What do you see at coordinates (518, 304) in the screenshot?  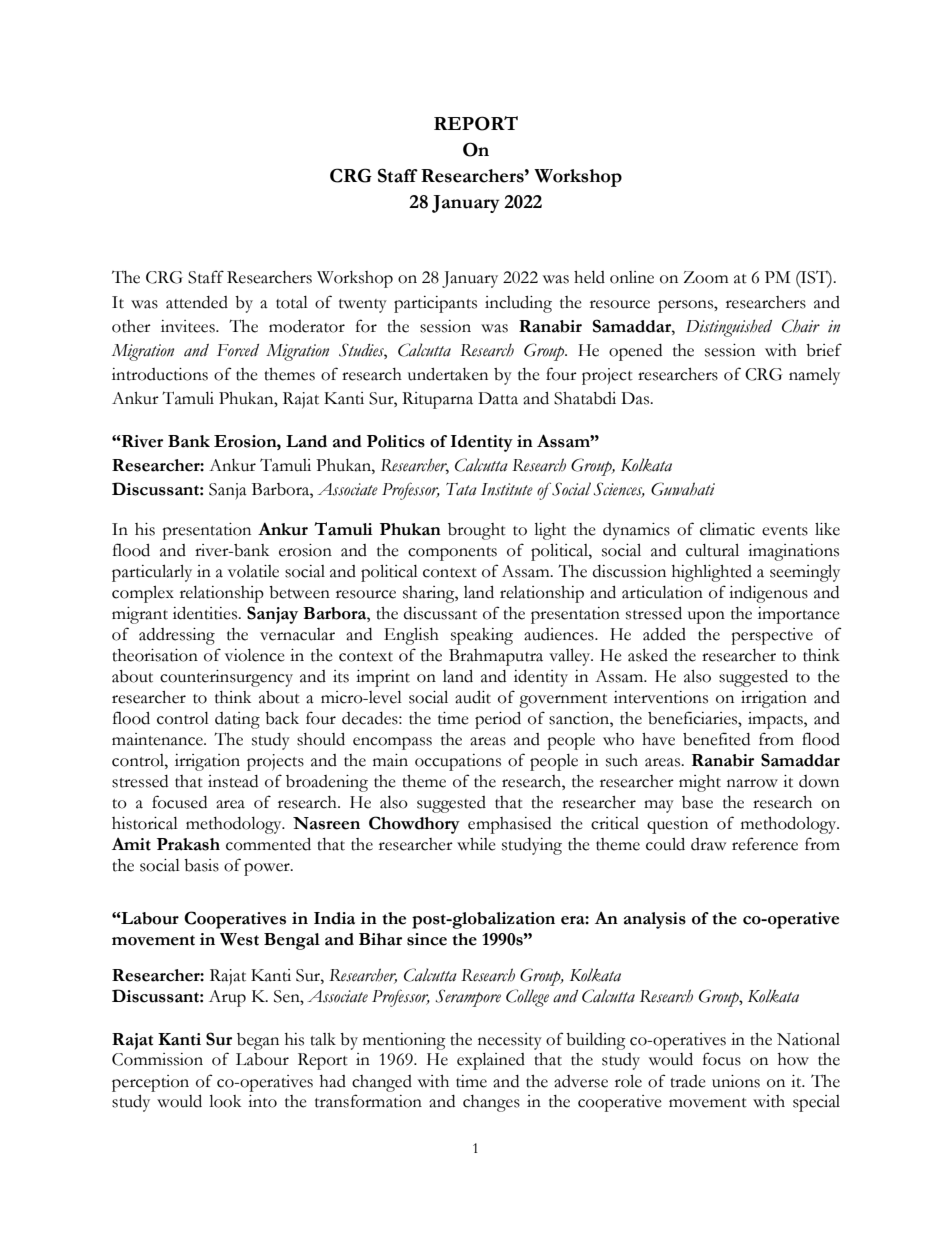 I see `including` at bounding box center [518, 304].
